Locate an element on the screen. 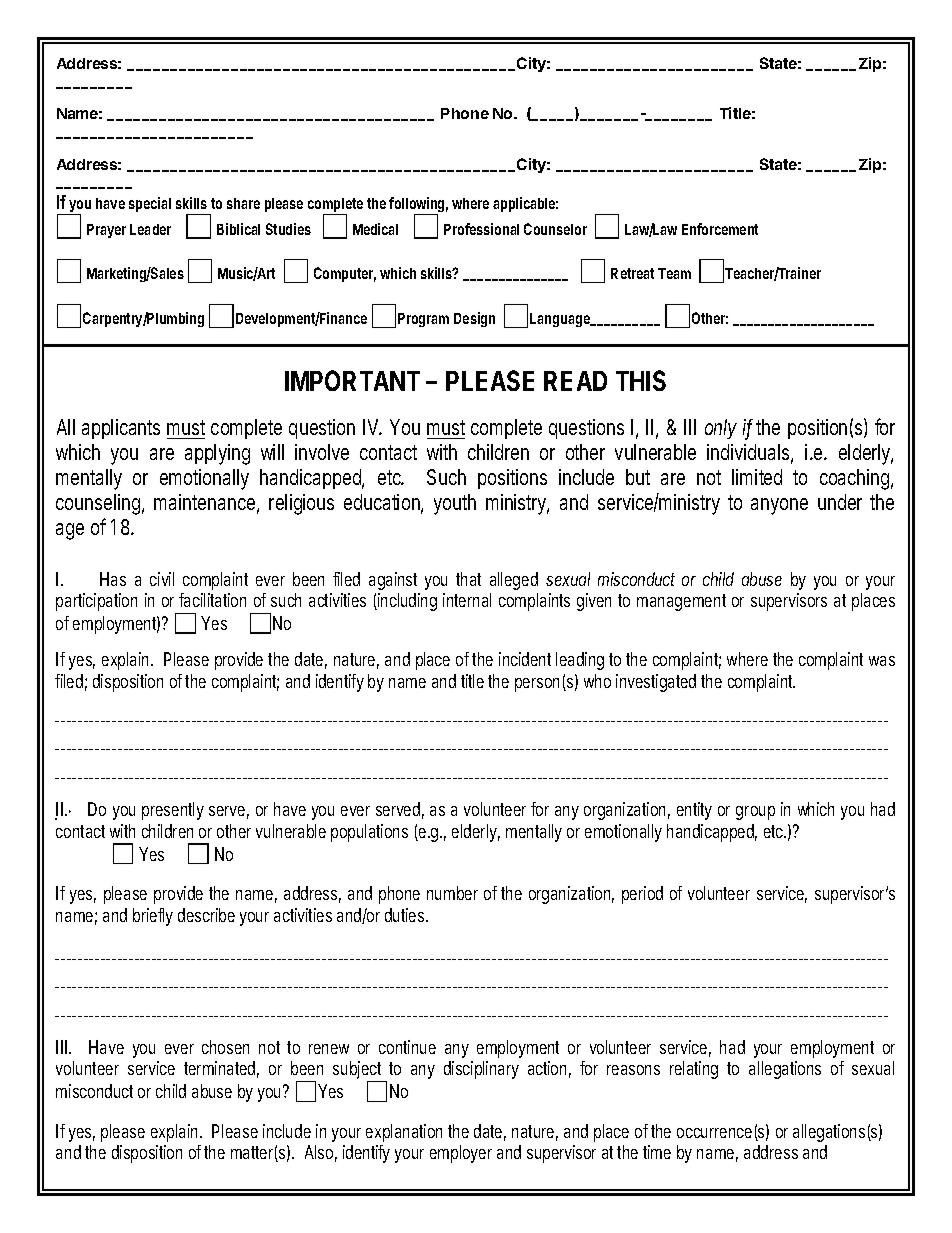 This screenshot has height=1233, width=952. facilitation is located at coordinates (212, 600).
